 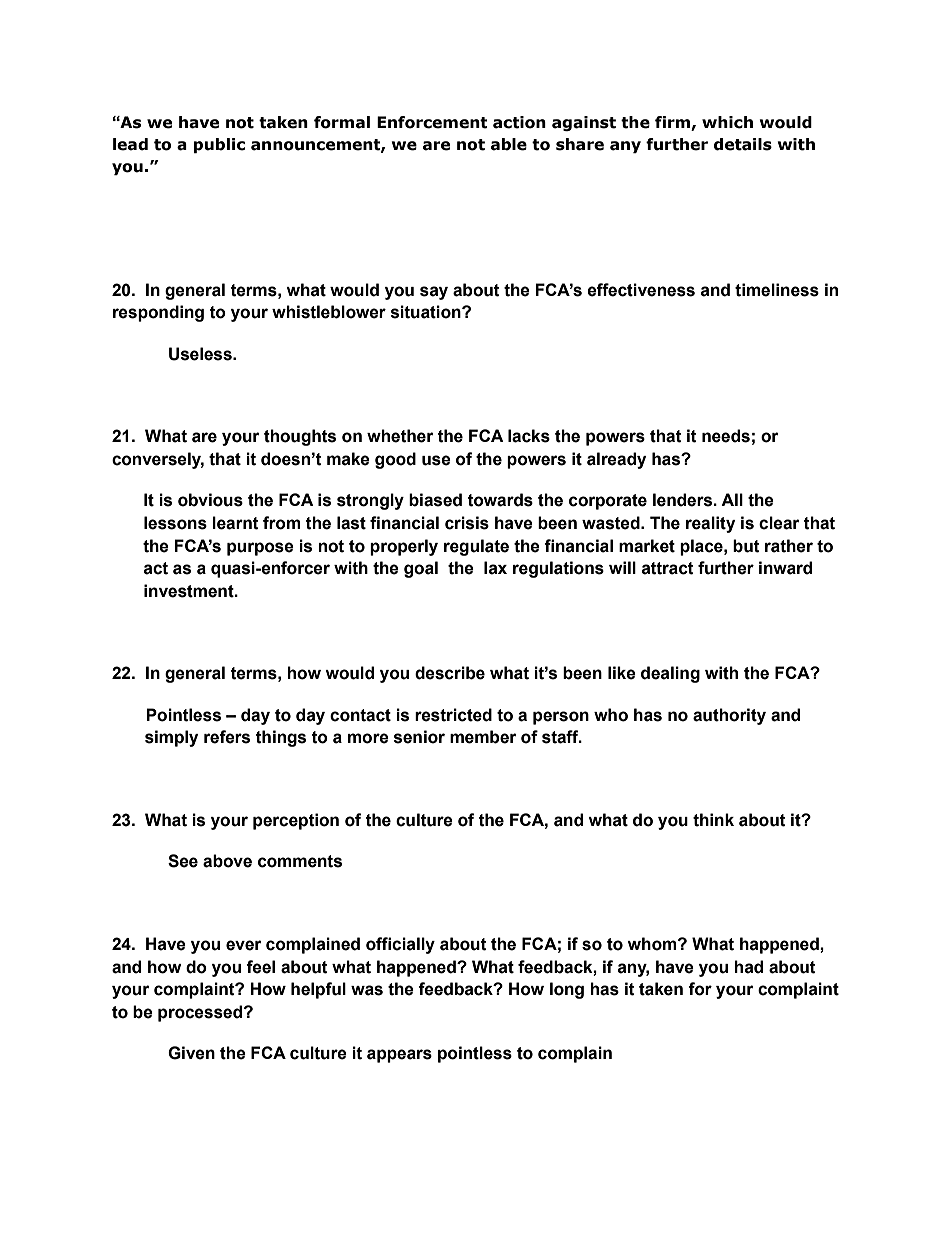 What do you see at coordinates (743, 144) in the screenshot?
I see `details` at bounding box center [743, 144].
